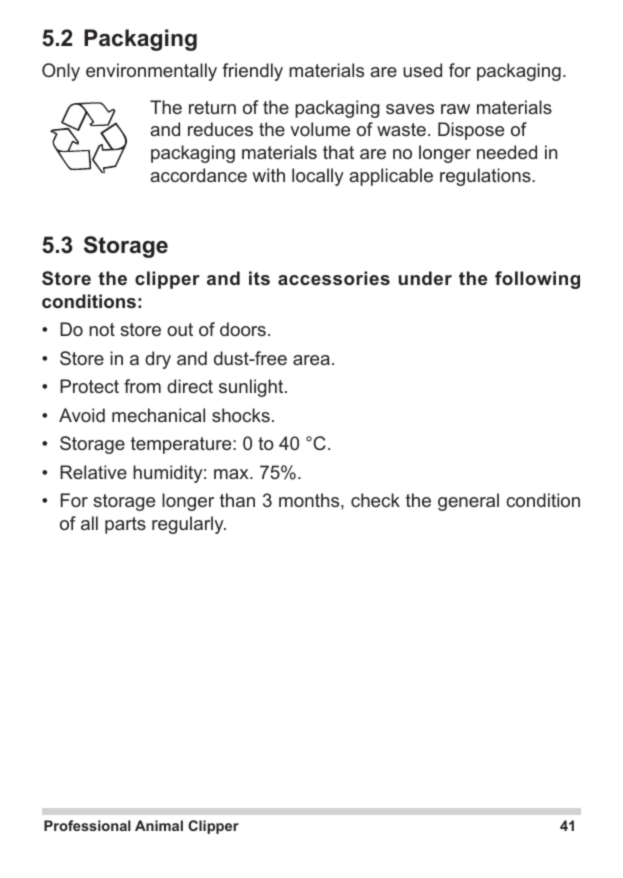 The height and width of the screenshot is (878, 623). Describe the element at coordinates (455, 109) in the screenshot. I see `raw` at that location.
